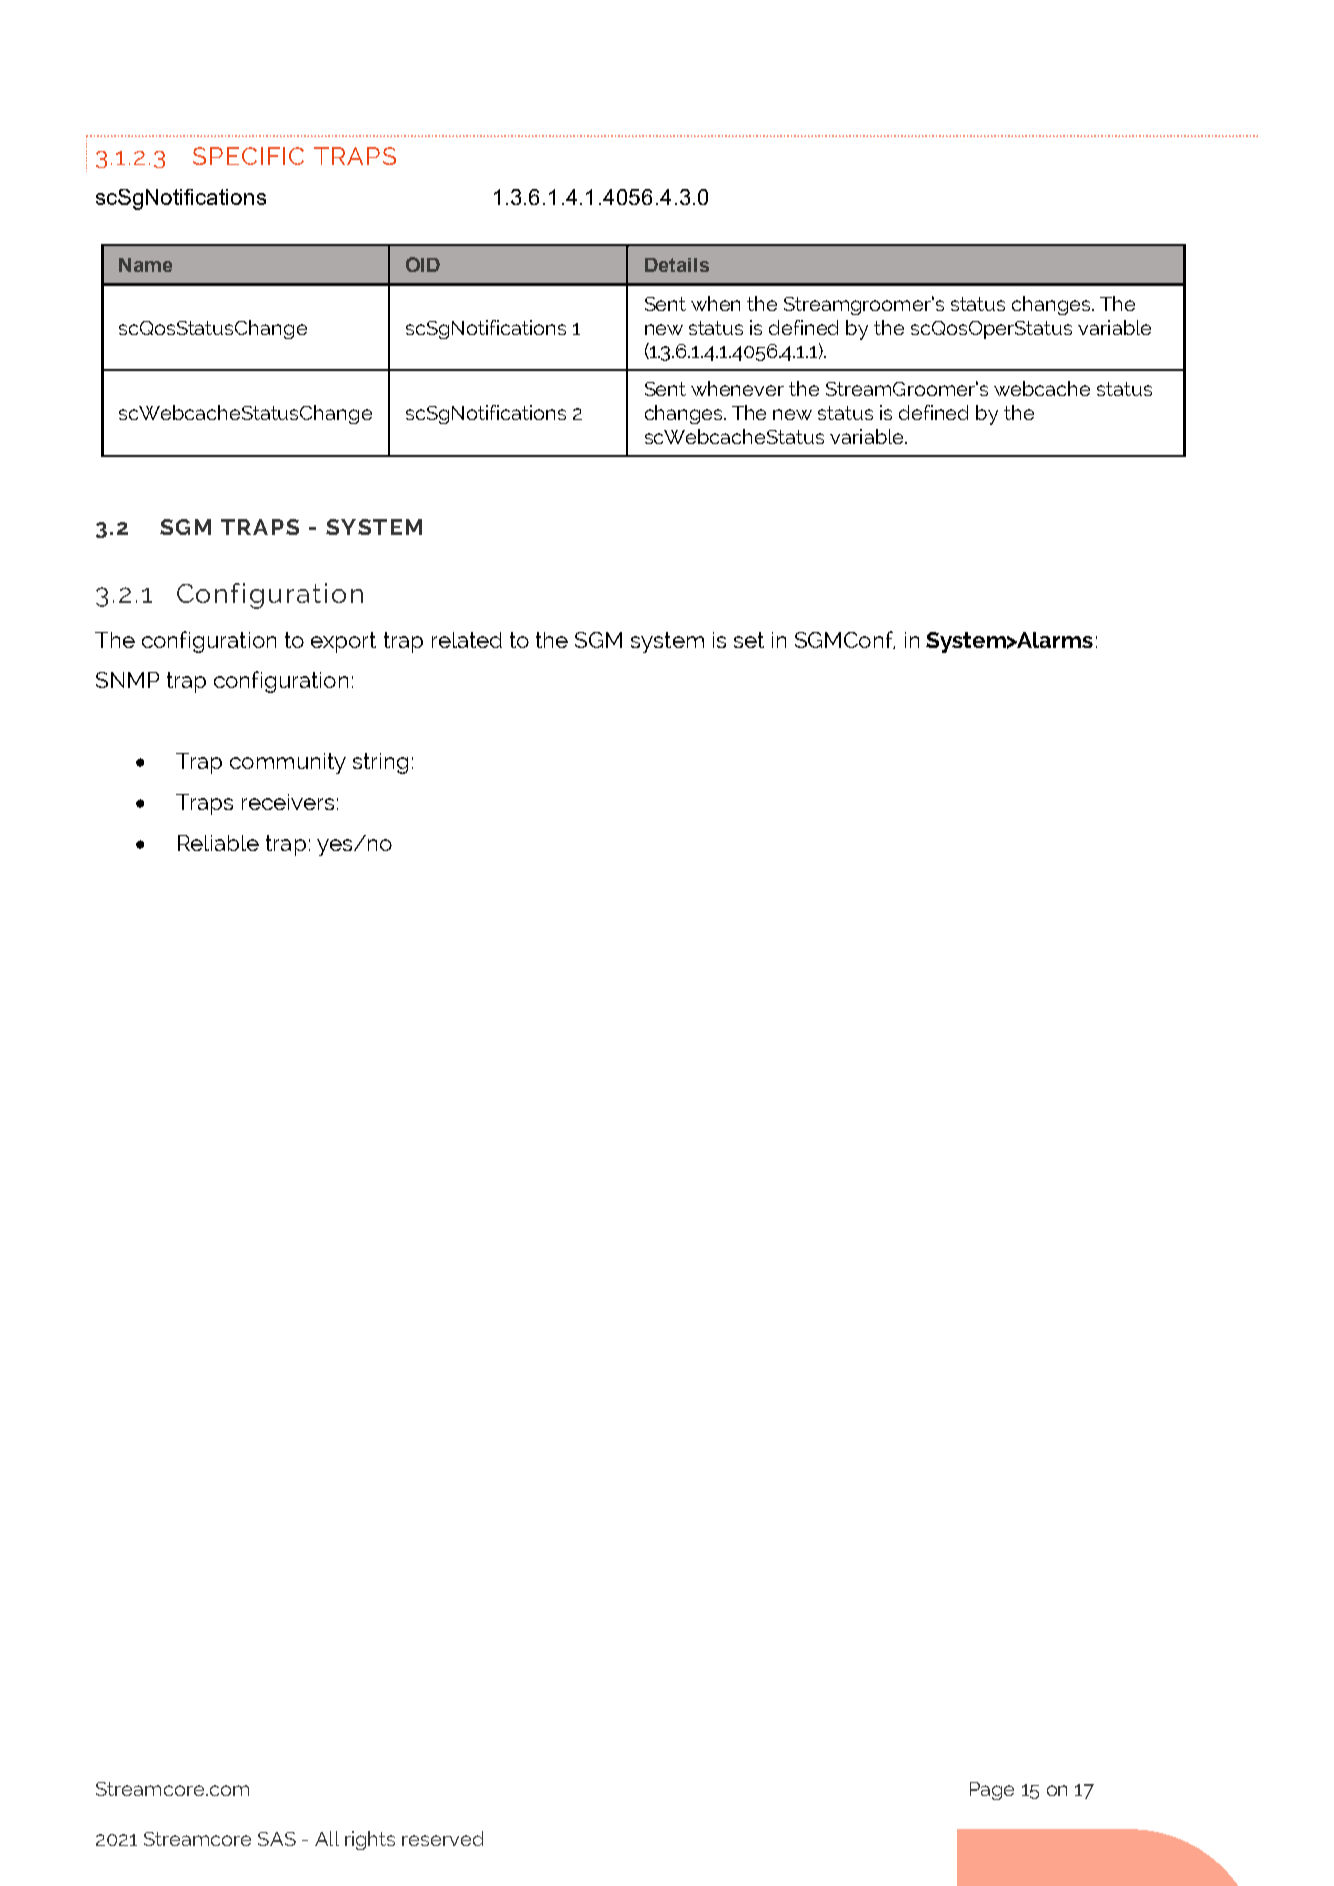 Image resolution: width=1334 pixels, height=1886 pixels. What do you see at coordinates (288, 763) in the screenshot?
I see `community` at bounding box center [288, 763].
